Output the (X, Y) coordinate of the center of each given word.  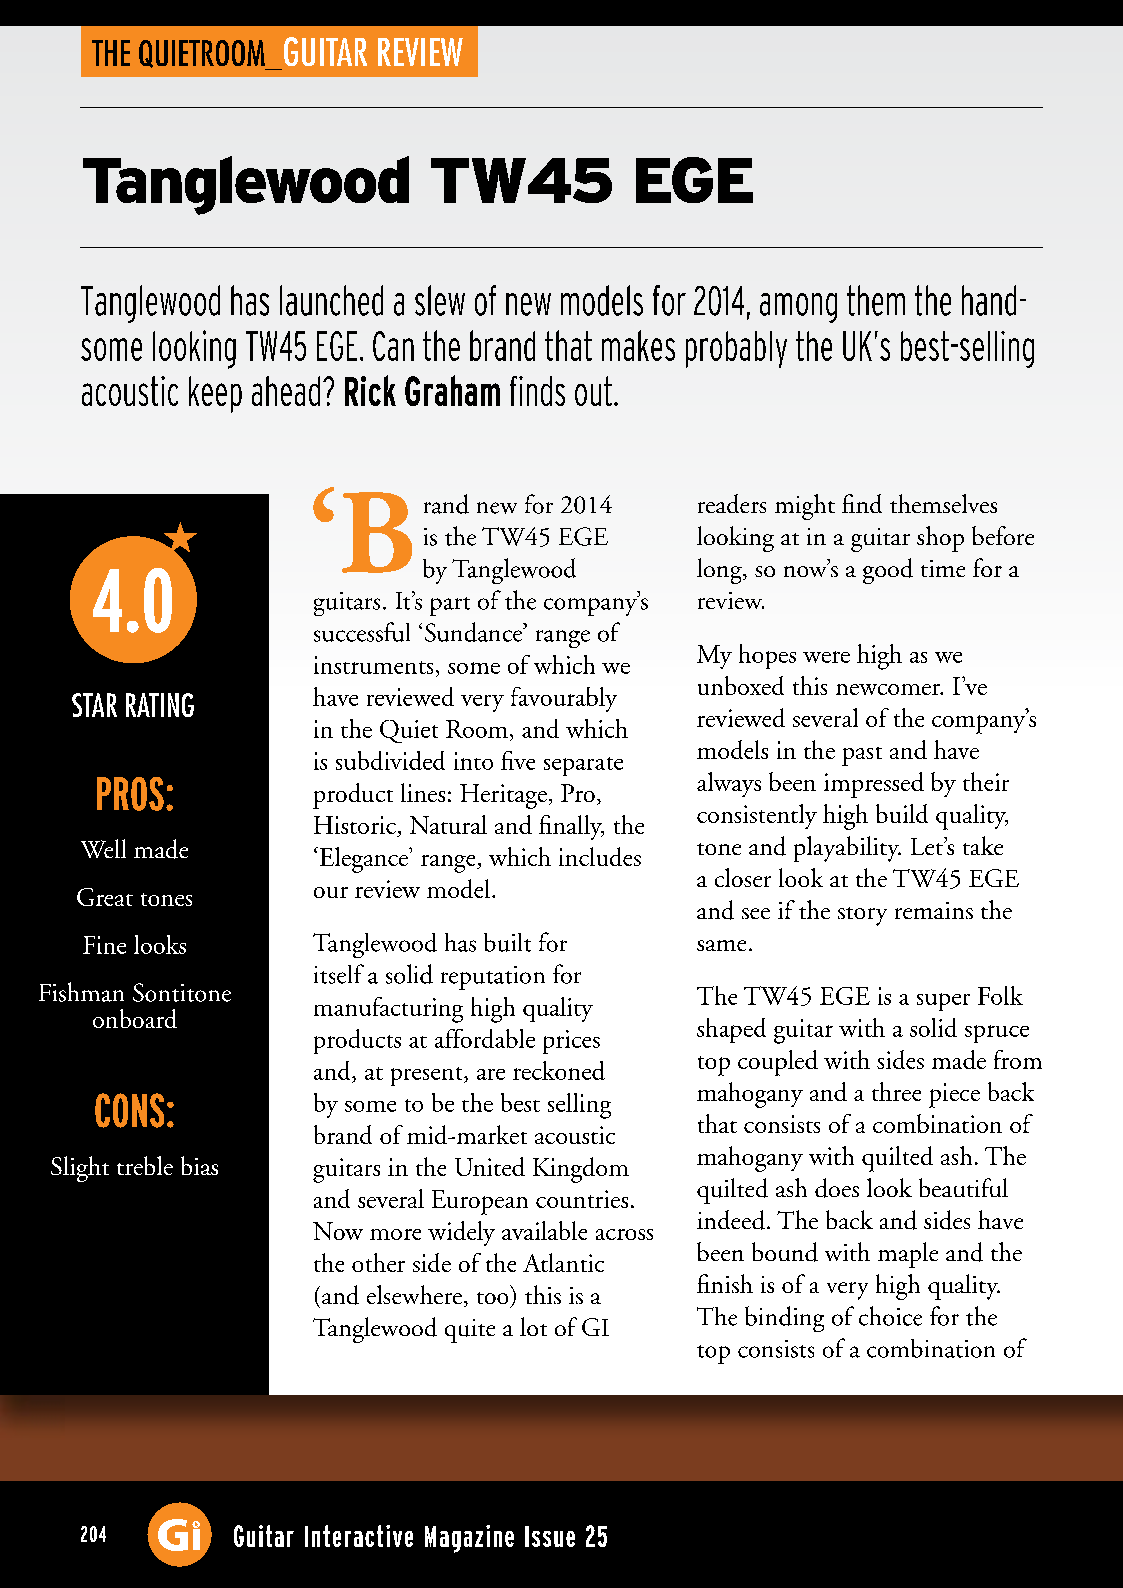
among (798, 308)
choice (890, 1316)
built (507, 942)
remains (934, 910)
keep (215, 394)
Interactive (359, 1536)
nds (546, 391)
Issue (550, 1536)
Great (105, 897)
